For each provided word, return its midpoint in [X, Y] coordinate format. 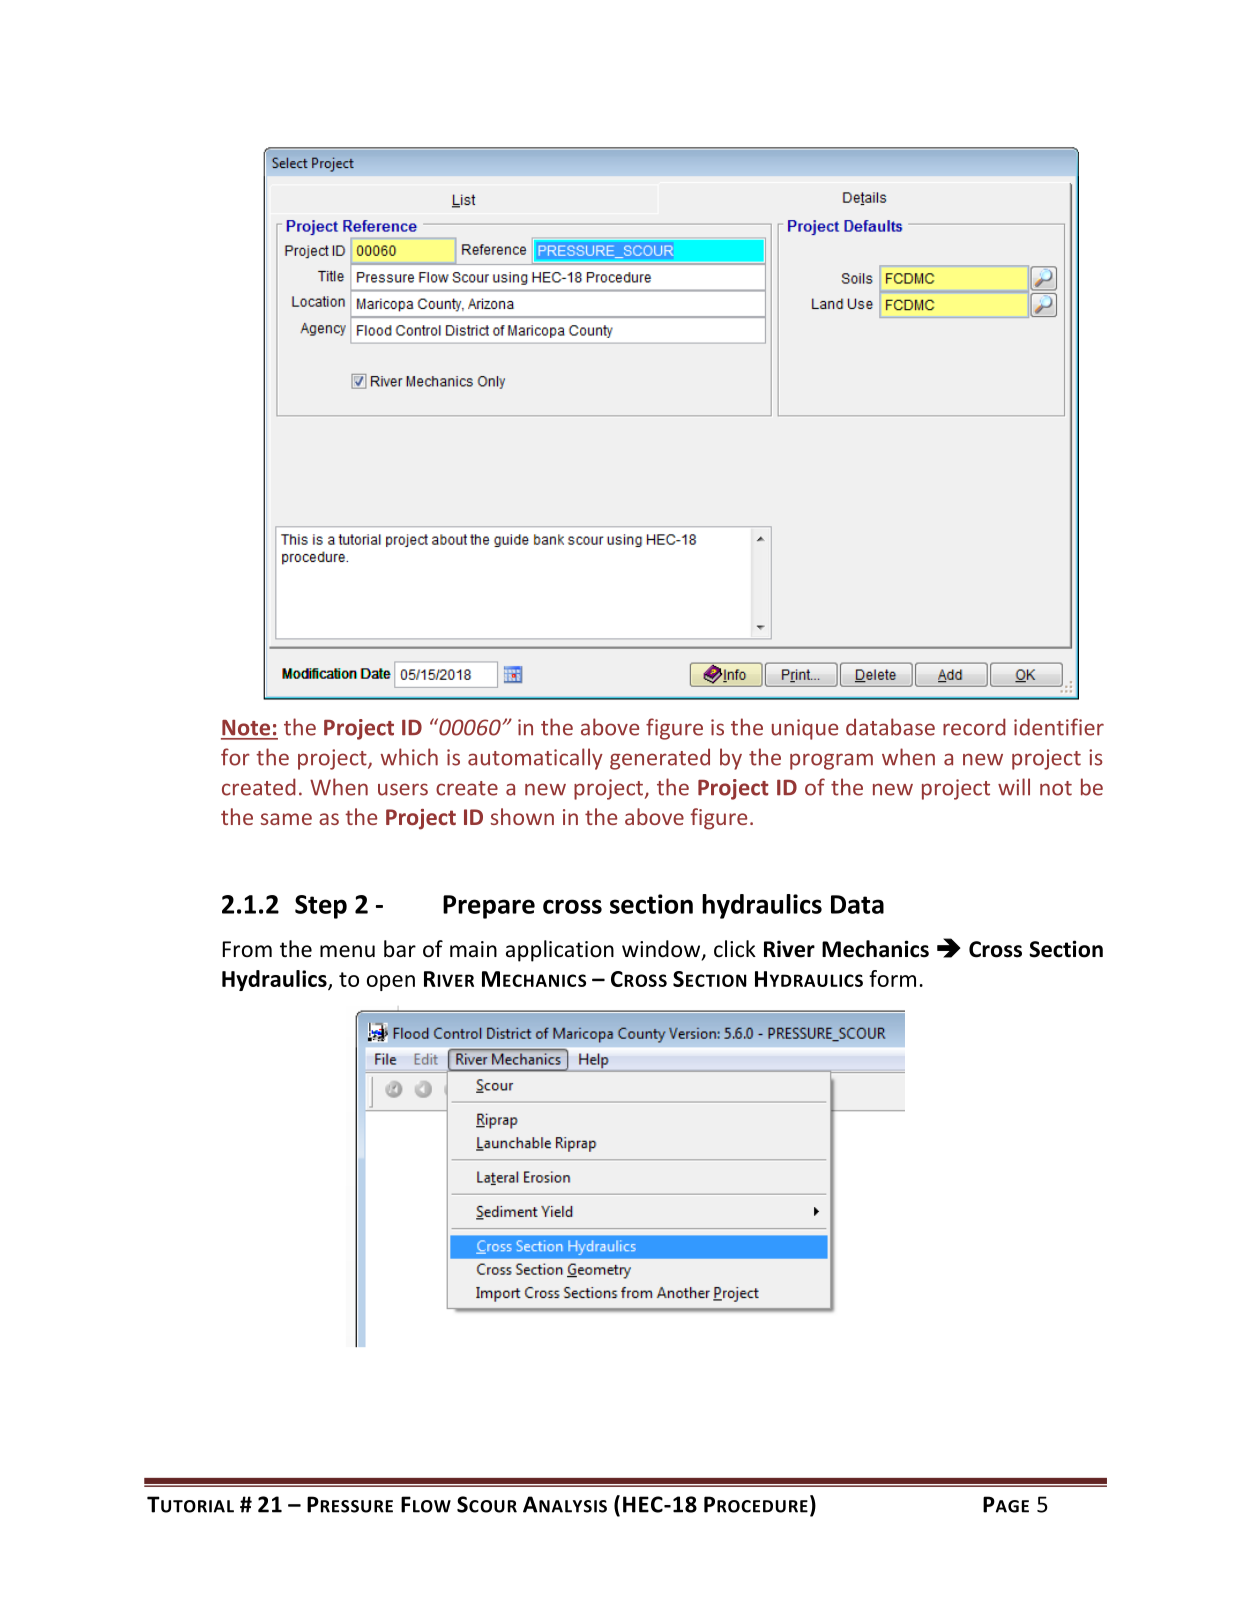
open [391, 983]
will [1014, 787]
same [286, 819]
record [974, 727]
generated [660, 759]
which [409, 757]
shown [522, 816]
